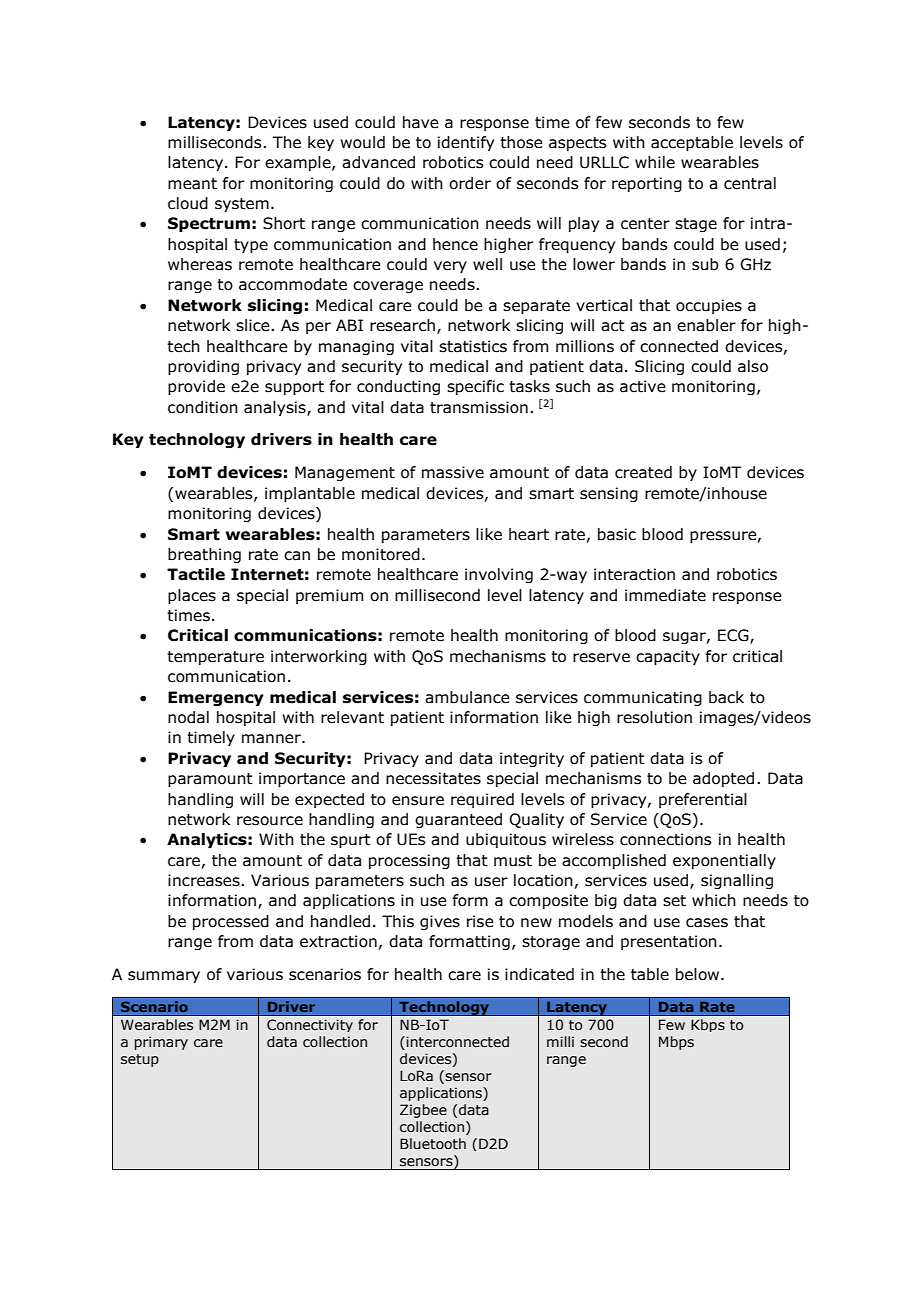 The height and width of the screenshot is (1308, 924). What do you see at coordinates (668, 657) in the screenshot?
I see `capacity` at bounding box center [668, 657].
